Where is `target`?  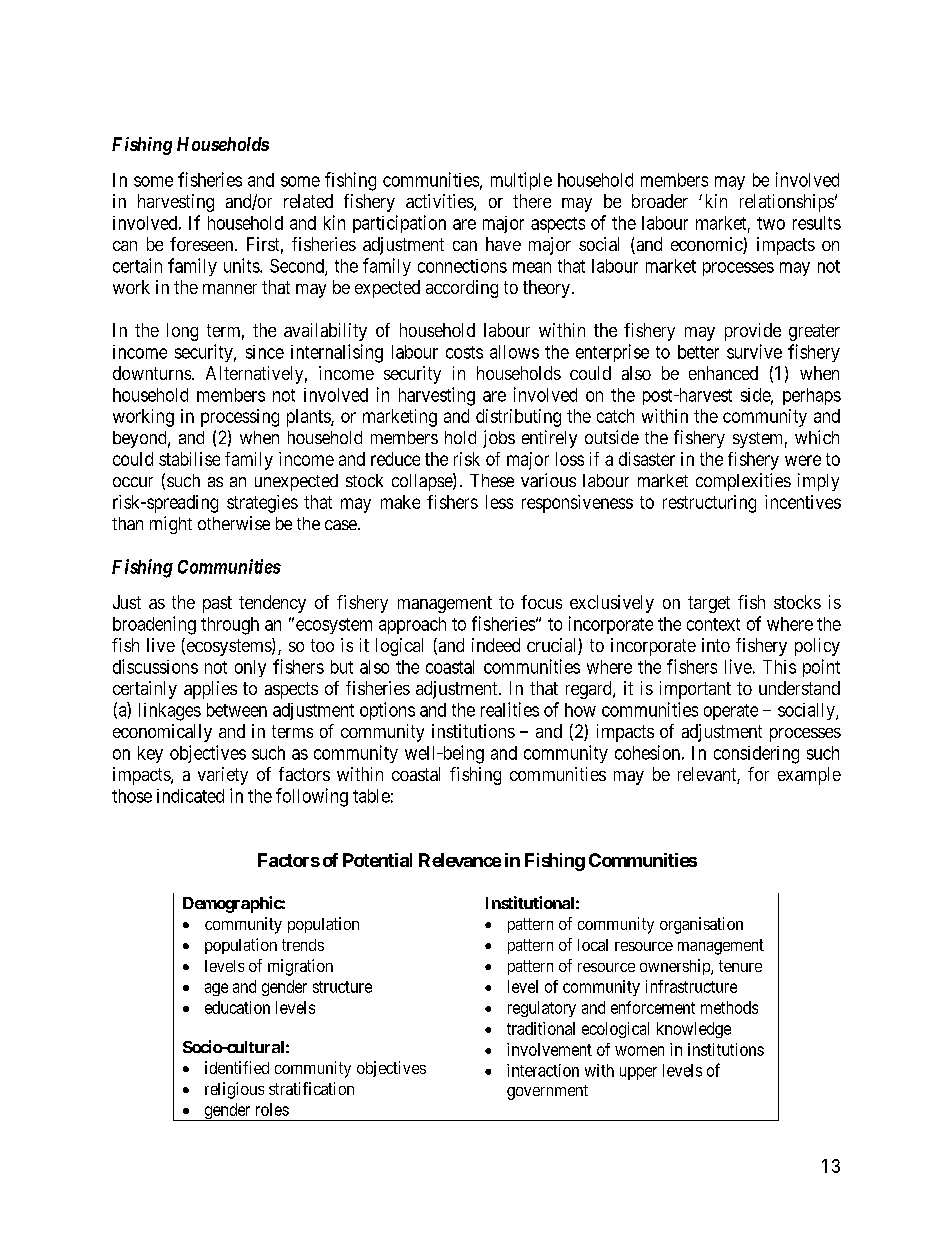 target is located at coordinates (709, 604).
